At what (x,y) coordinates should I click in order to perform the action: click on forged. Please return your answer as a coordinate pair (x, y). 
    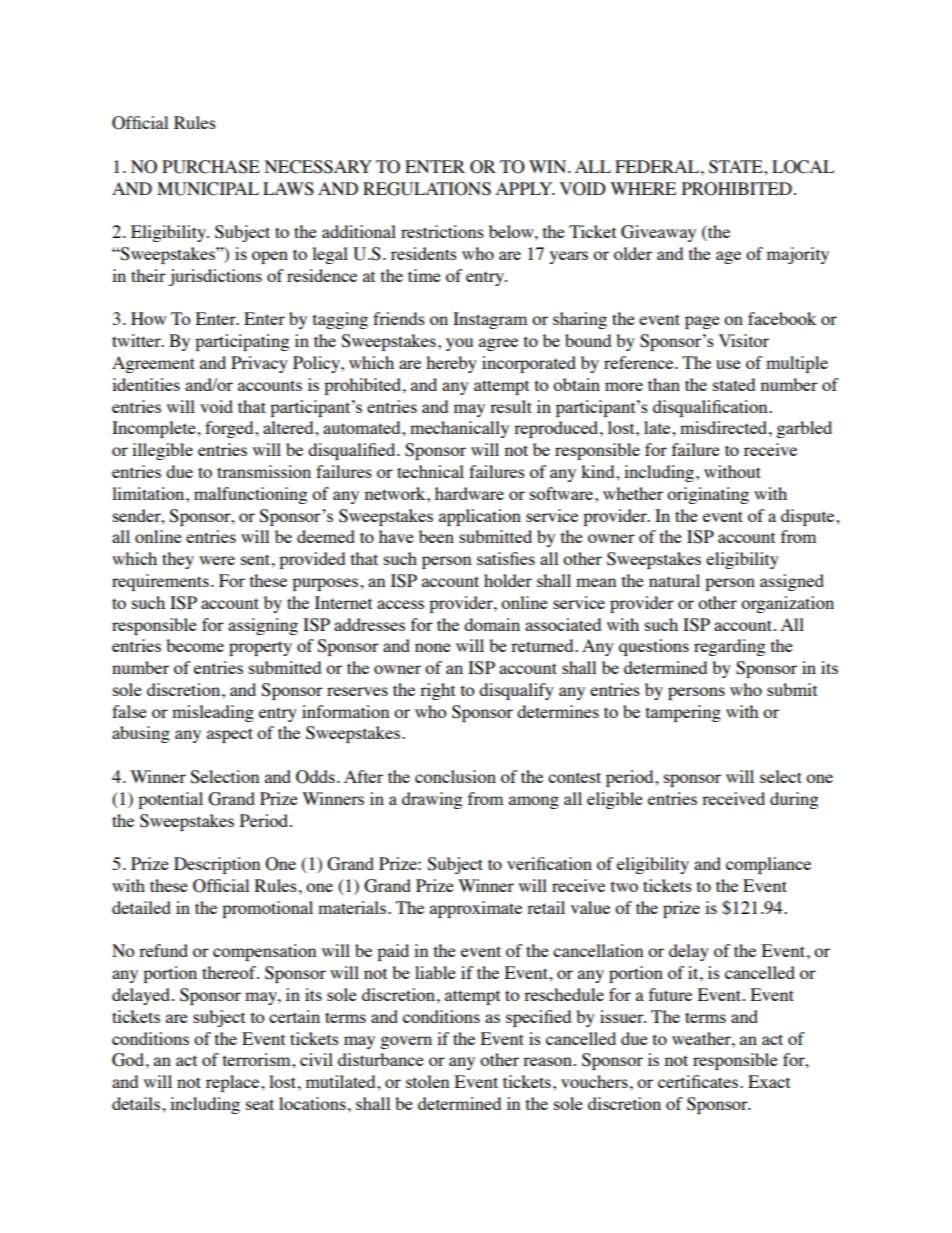
    Looking at the image, I should click on (230, 429).
